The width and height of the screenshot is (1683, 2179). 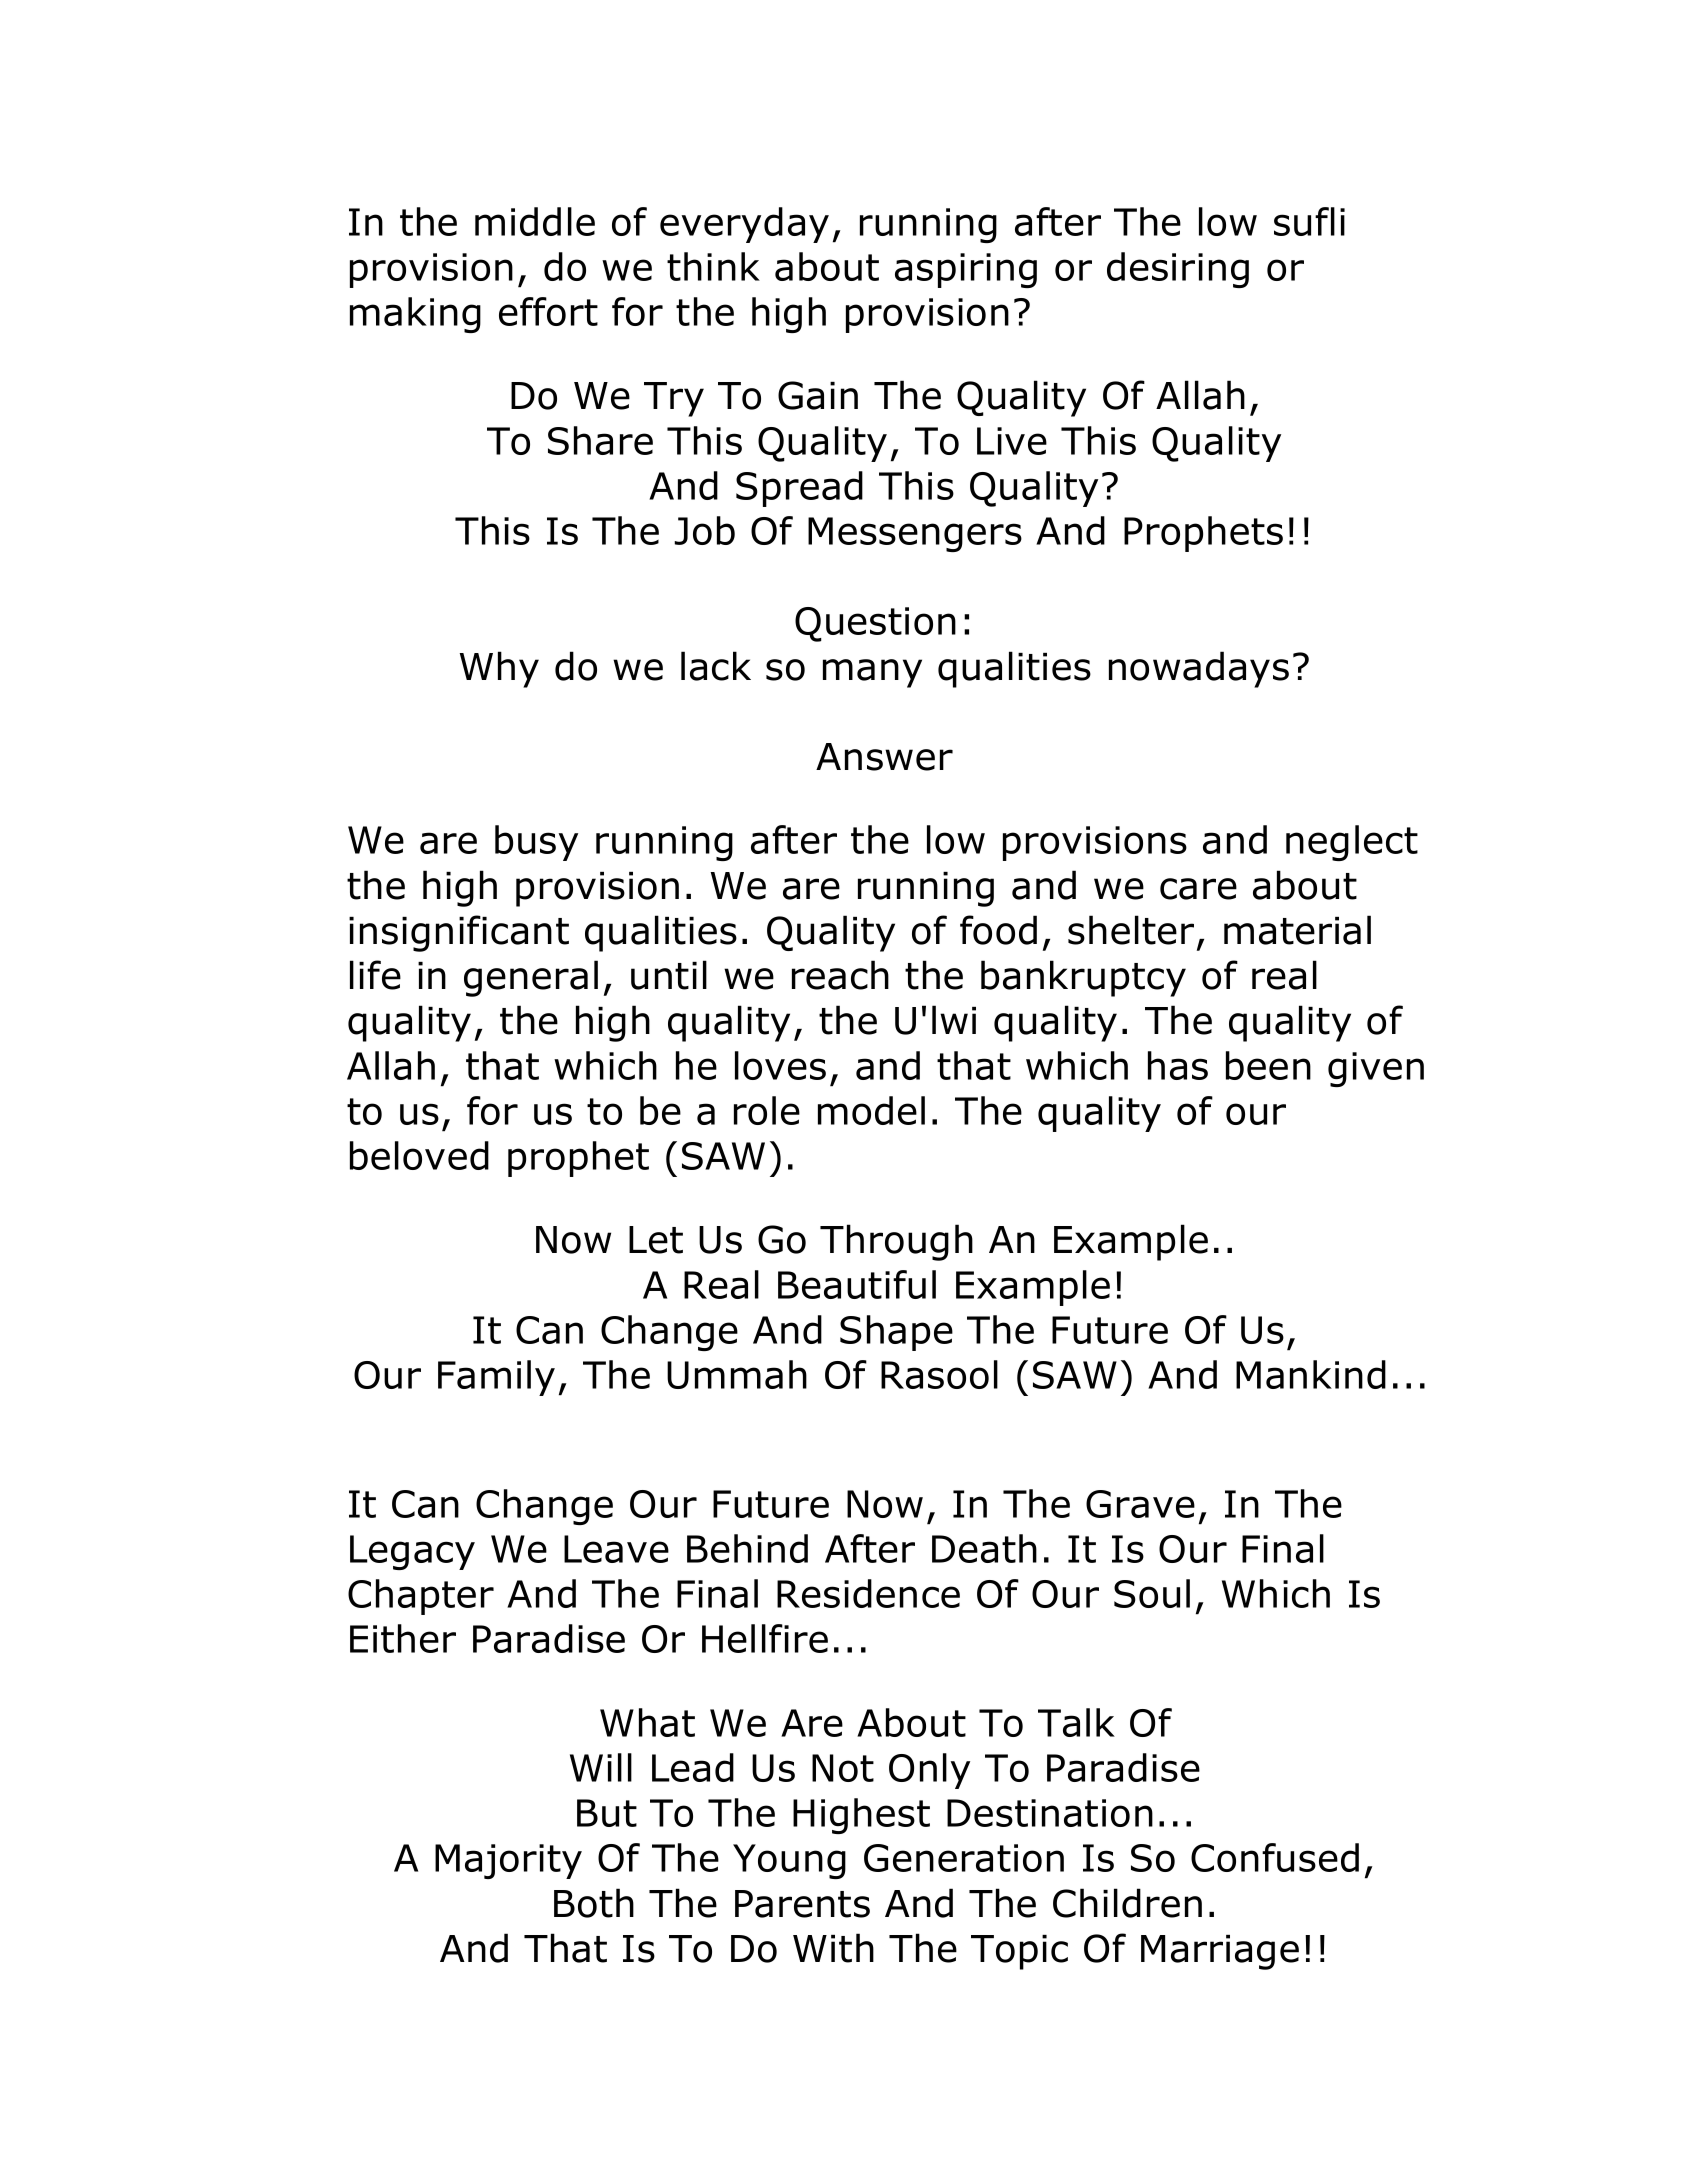 I want to click on Chapter, so click(x=421, y=1597).
